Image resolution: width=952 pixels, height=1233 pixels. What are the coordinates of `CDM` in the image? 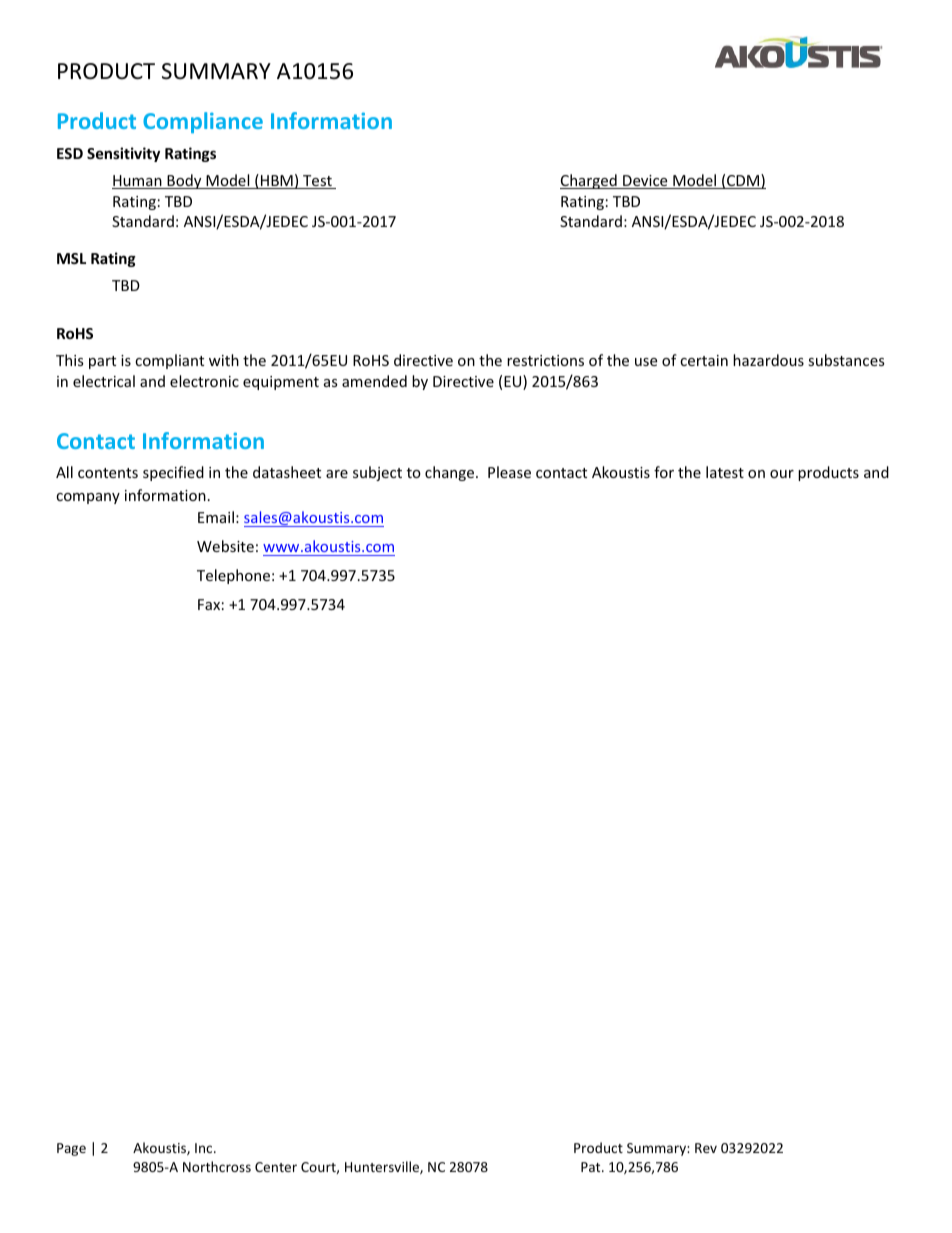 It's located at (743, 181).
